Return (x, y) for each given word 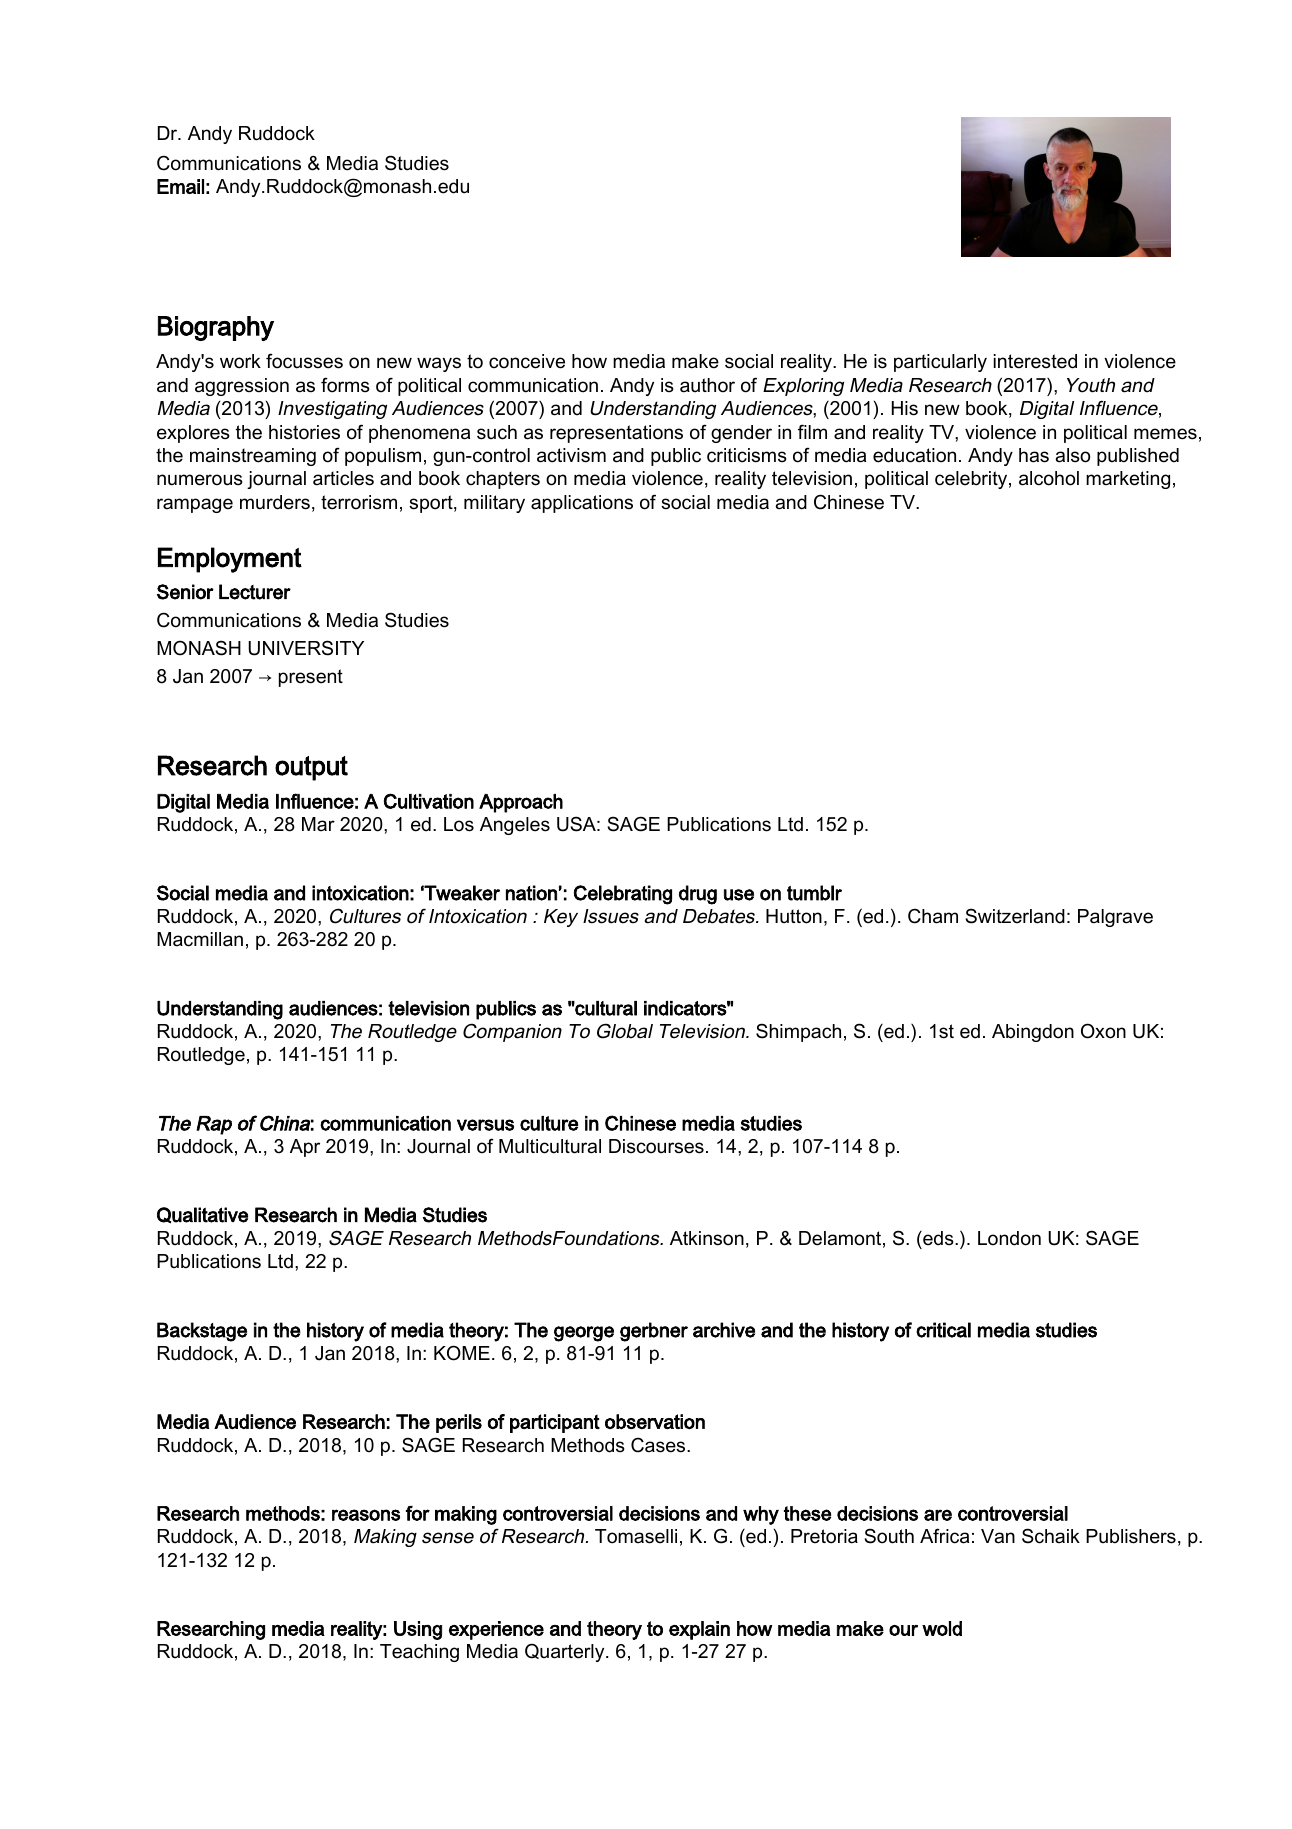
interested (1035, 361)
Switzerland (1015, 916)
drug (698, 895)
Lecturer (255, 592)
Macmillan (200, 939)
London (1009, 1238)
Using (418, 1630)
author (707, 385)
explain (699, 1630)
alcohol (1049, 478)
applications (582, 504)
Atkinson (707, 1238)
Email (180, 186)
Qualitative (202, 1215)
